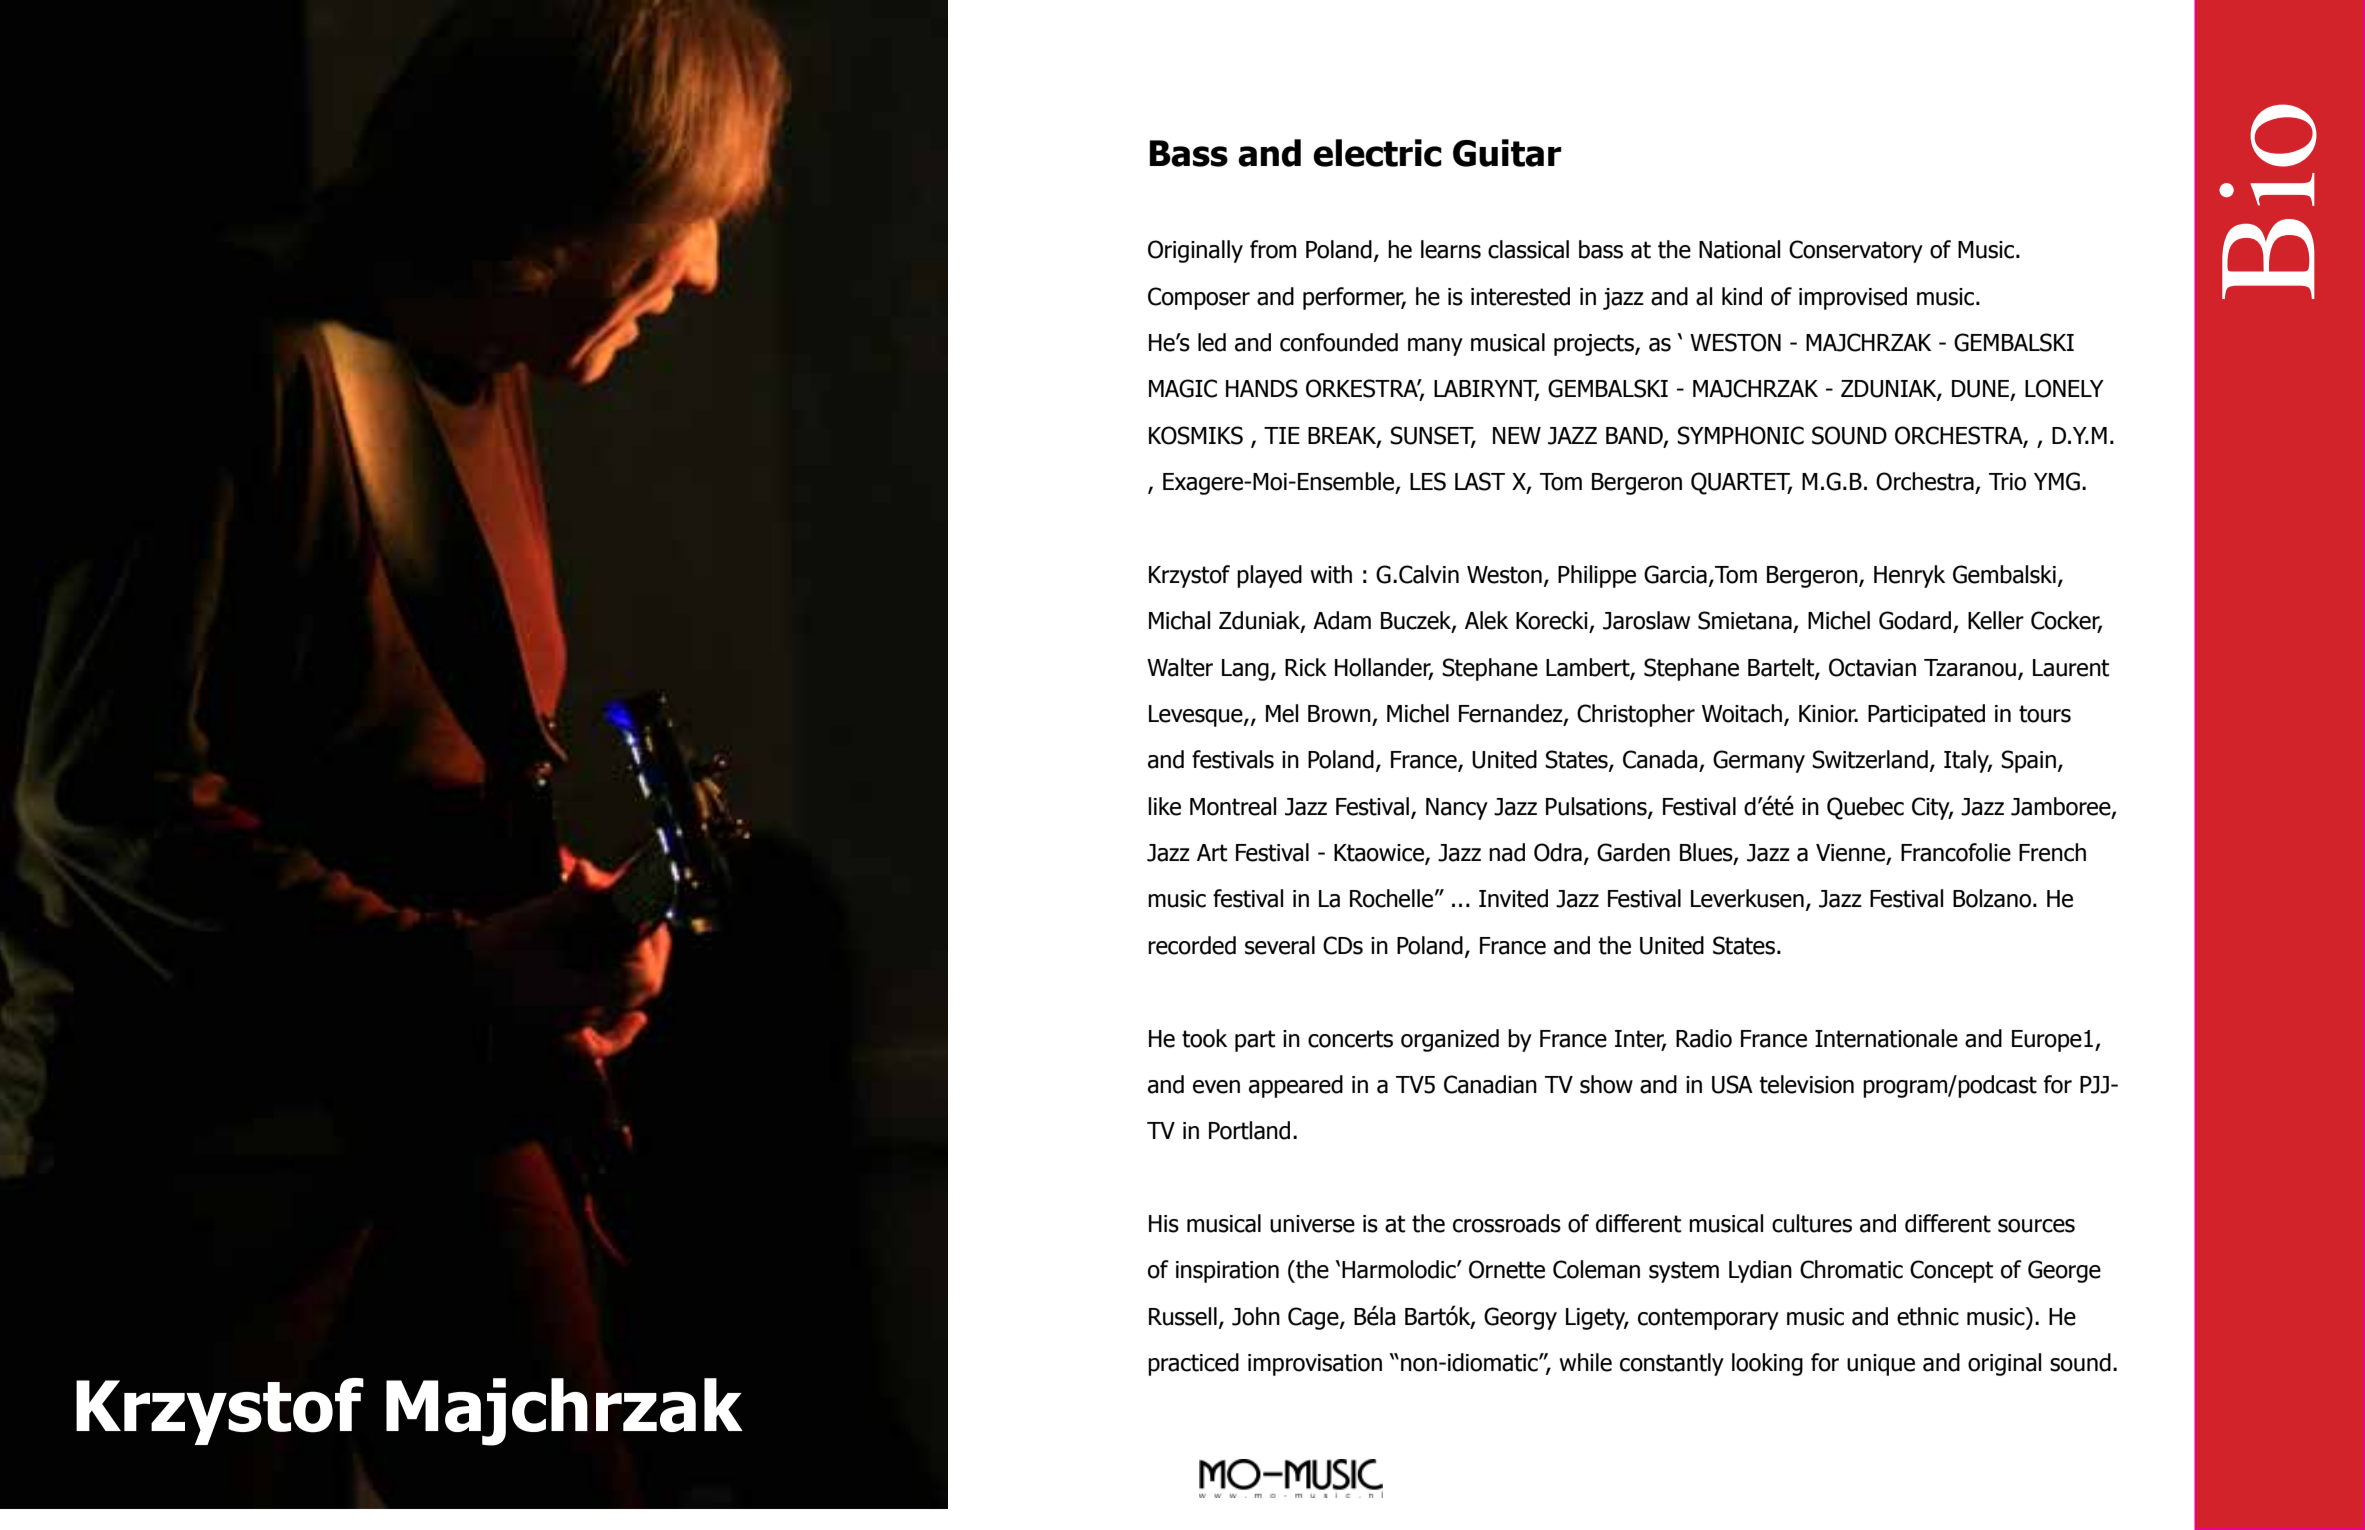 This screenshot has width=2365, height=1530. What do you see at coordinates (1606, 1084) in the screenshot?
I see `show` at bounding box center [1606, 1084].
